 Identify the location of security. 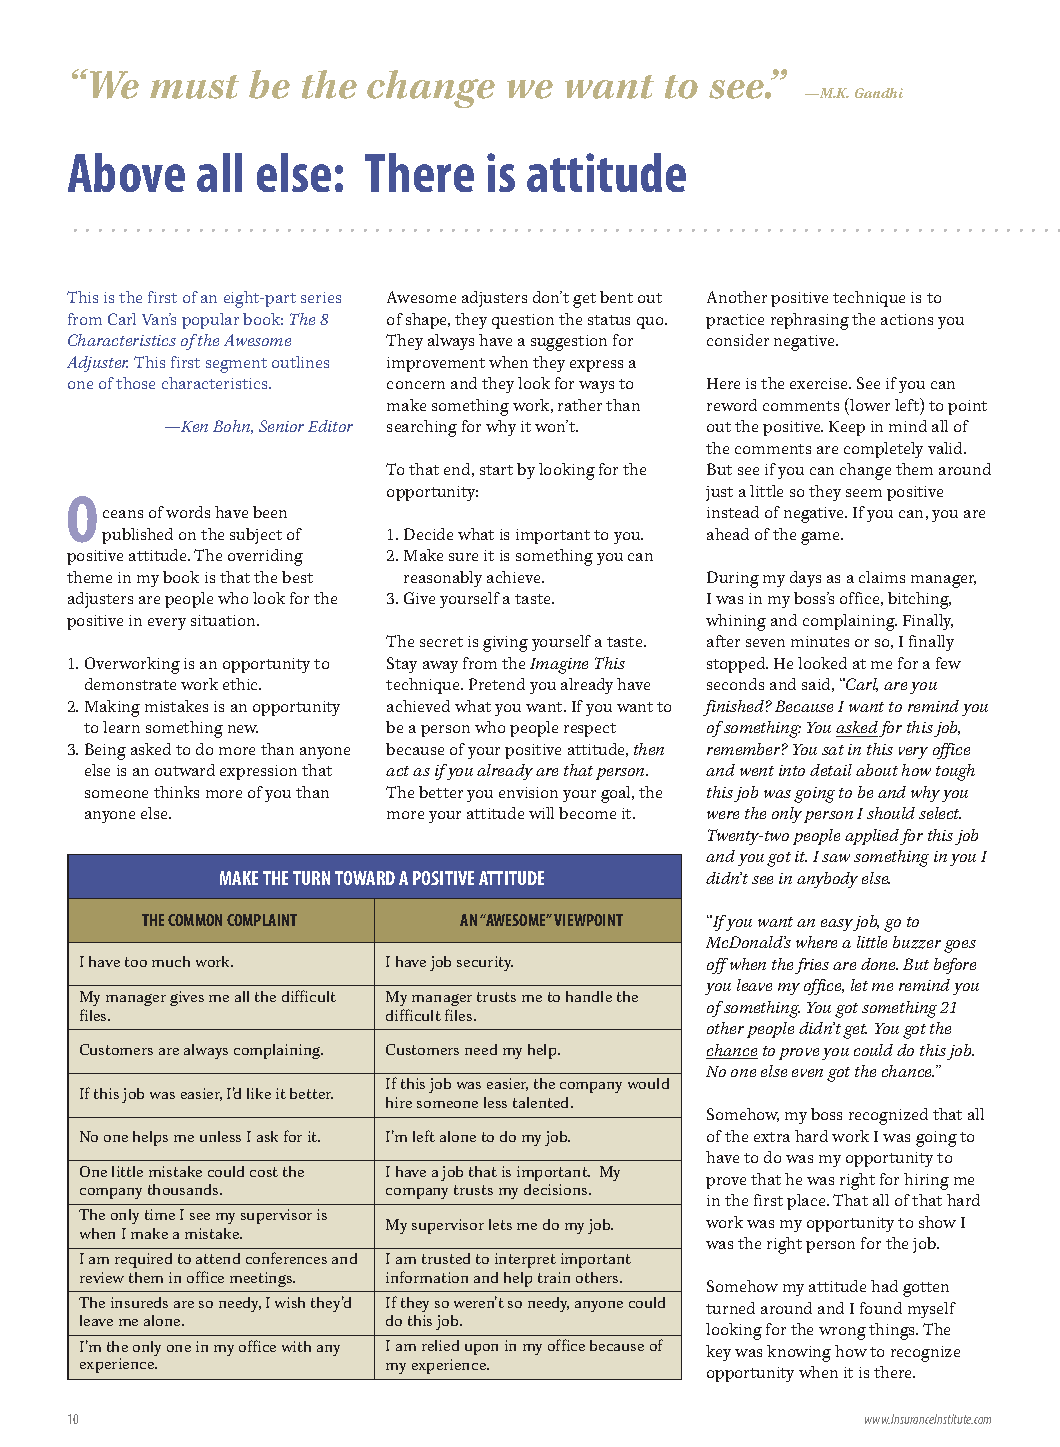
(485, 963).
